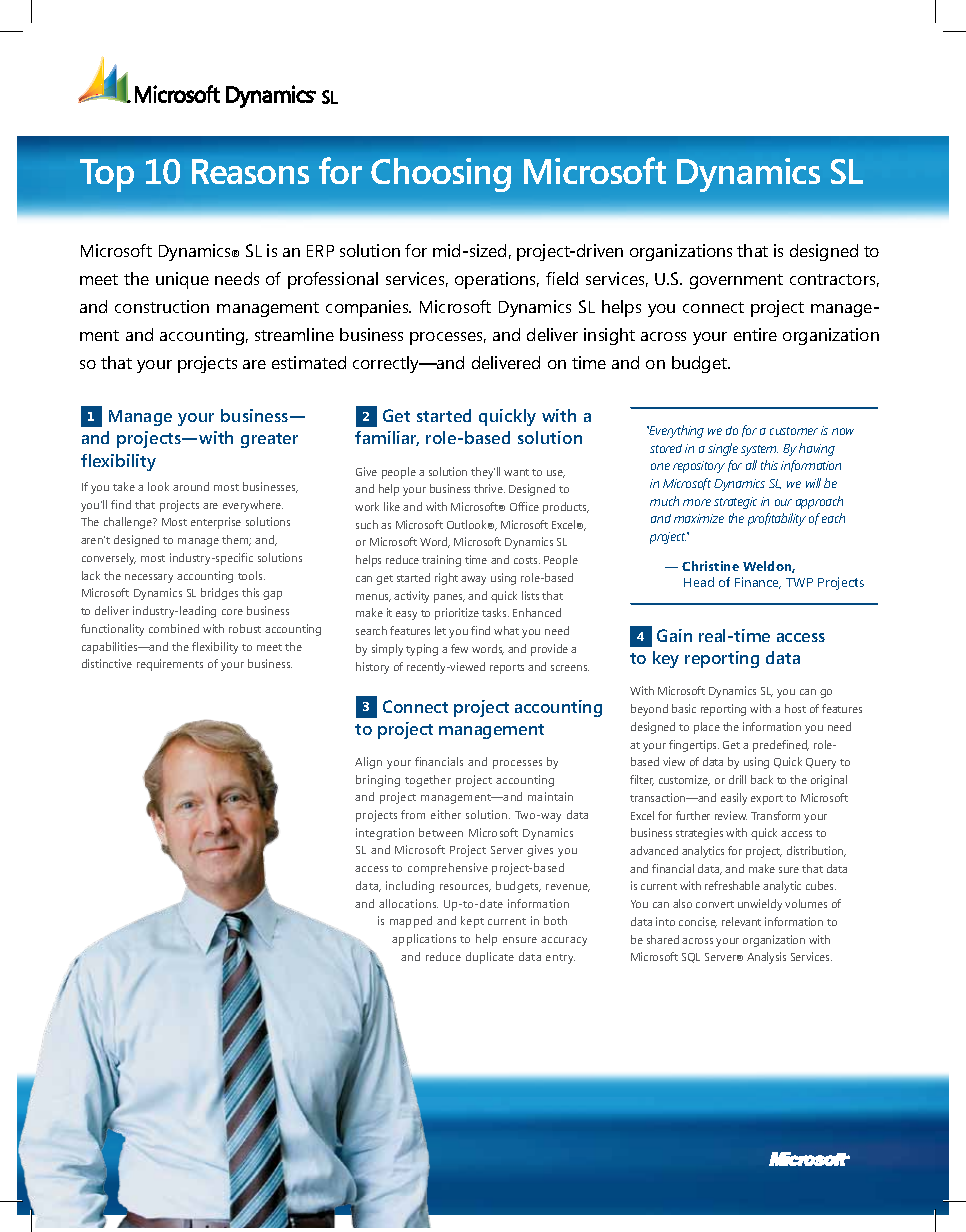  What do you see at coordinates (472, 922) in the screenshot?
I see `kept` at bounding box center [472, 922].
